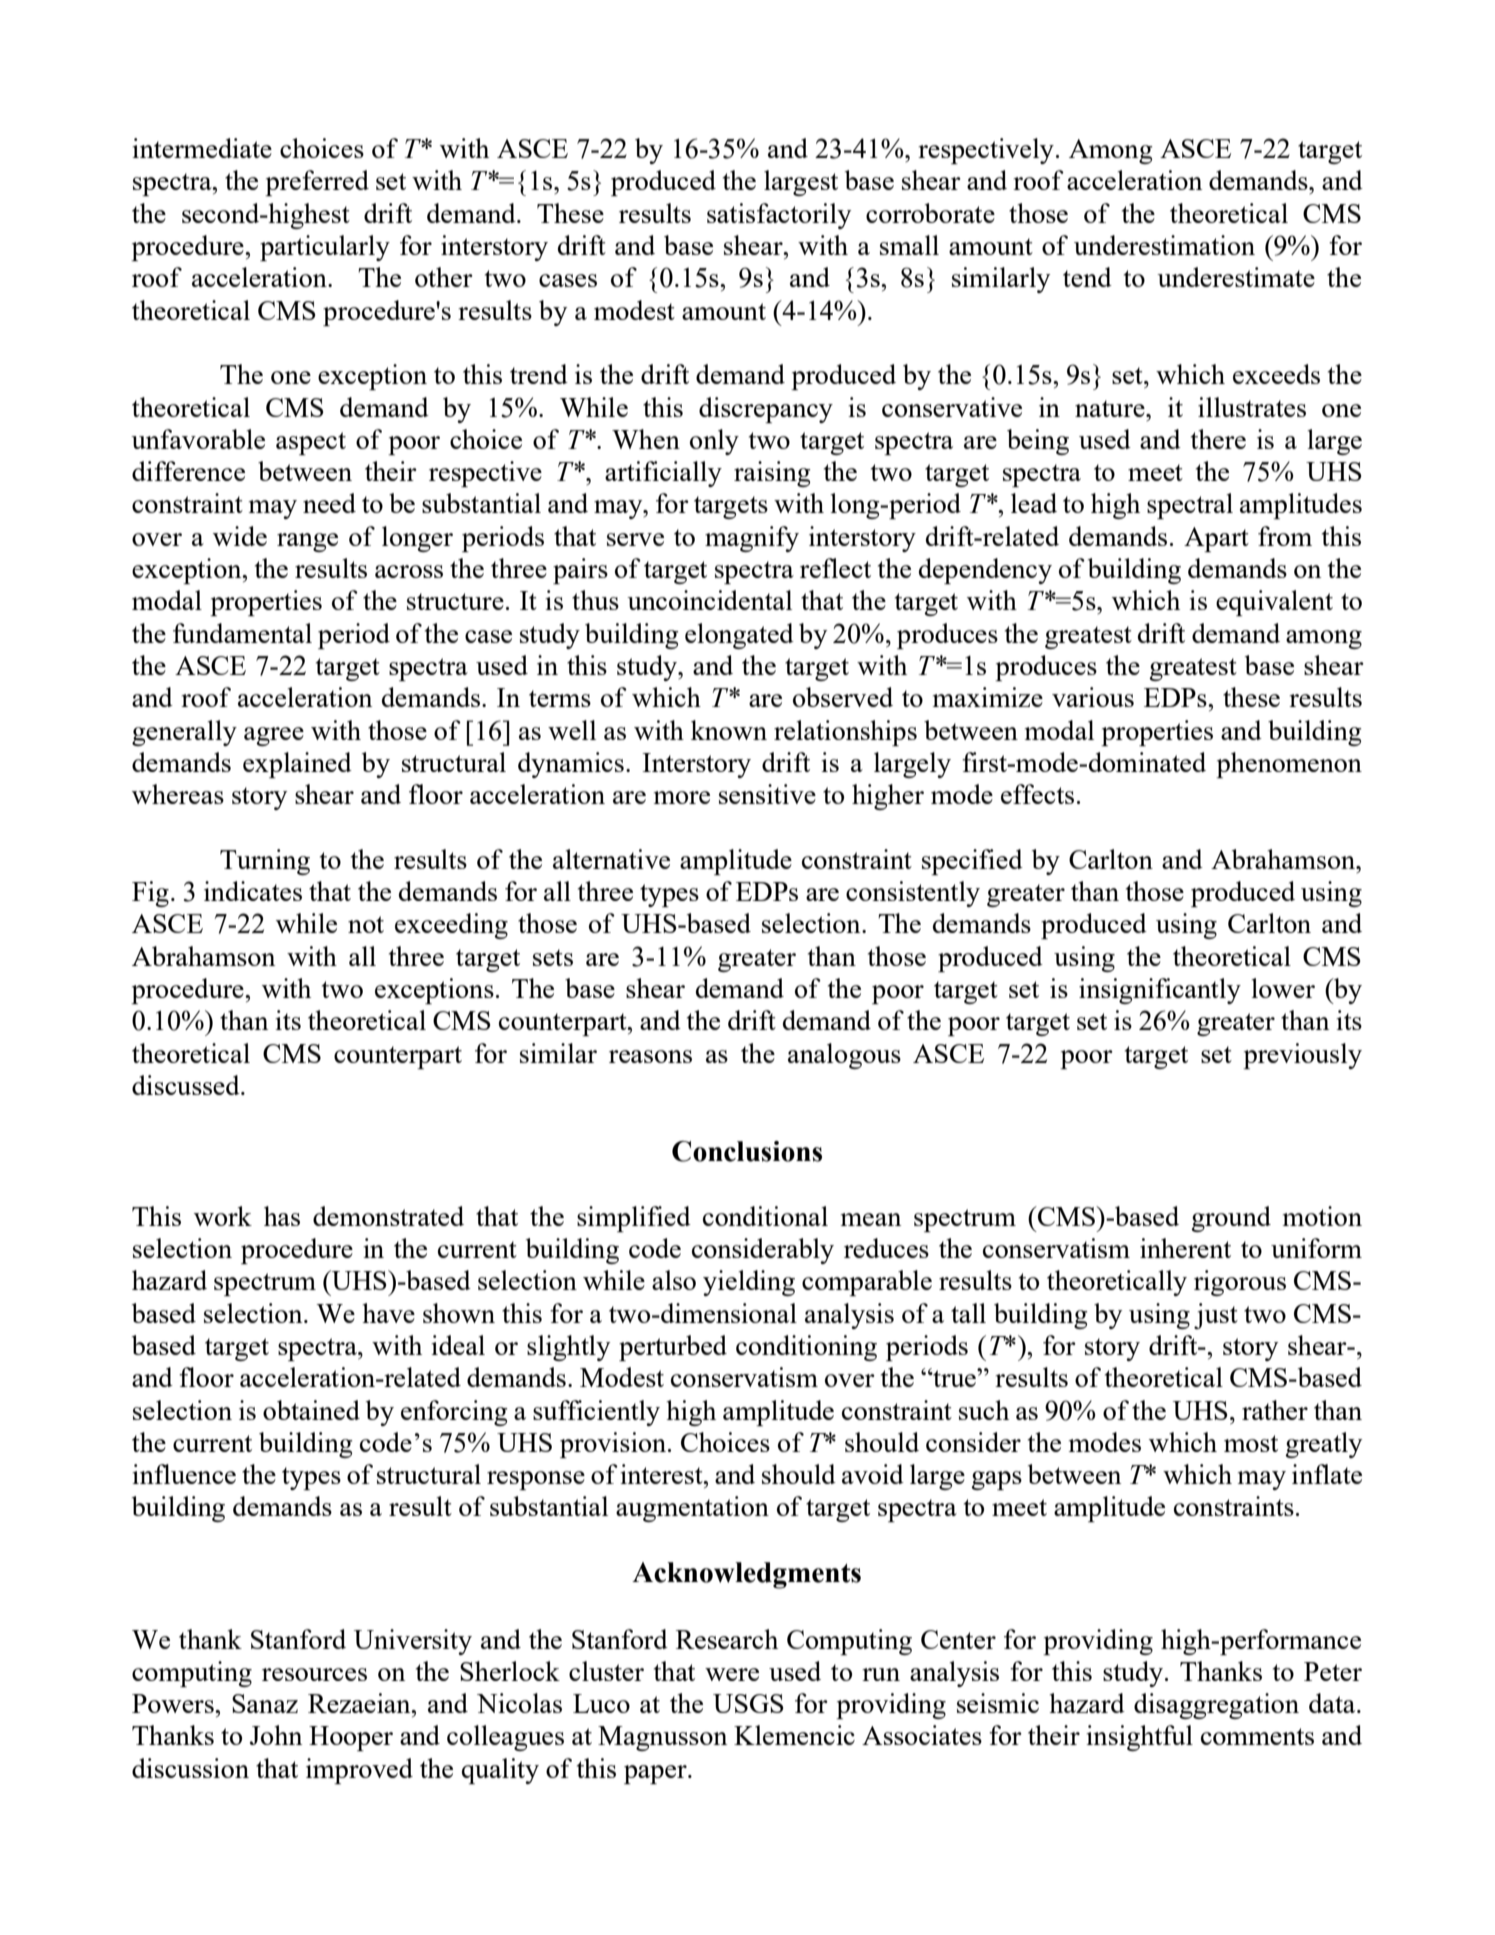 The height and width of the document is (1935, 1495). What do you see at coordinates (276, 1735) in the document?
I see `John` at bounding box center [276, 1735].
